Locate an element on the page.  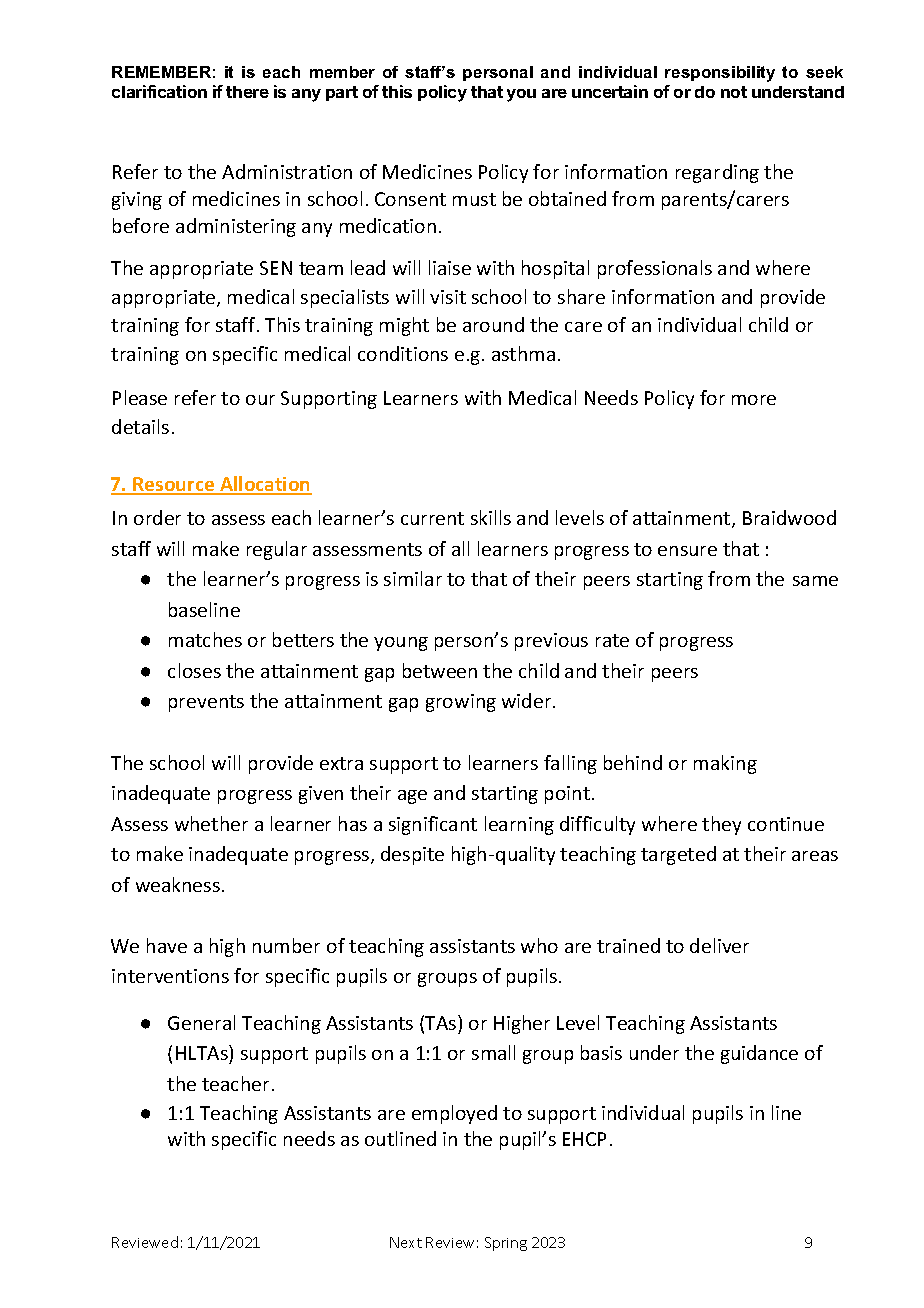
asthma is located at coordinates (523, 353).
